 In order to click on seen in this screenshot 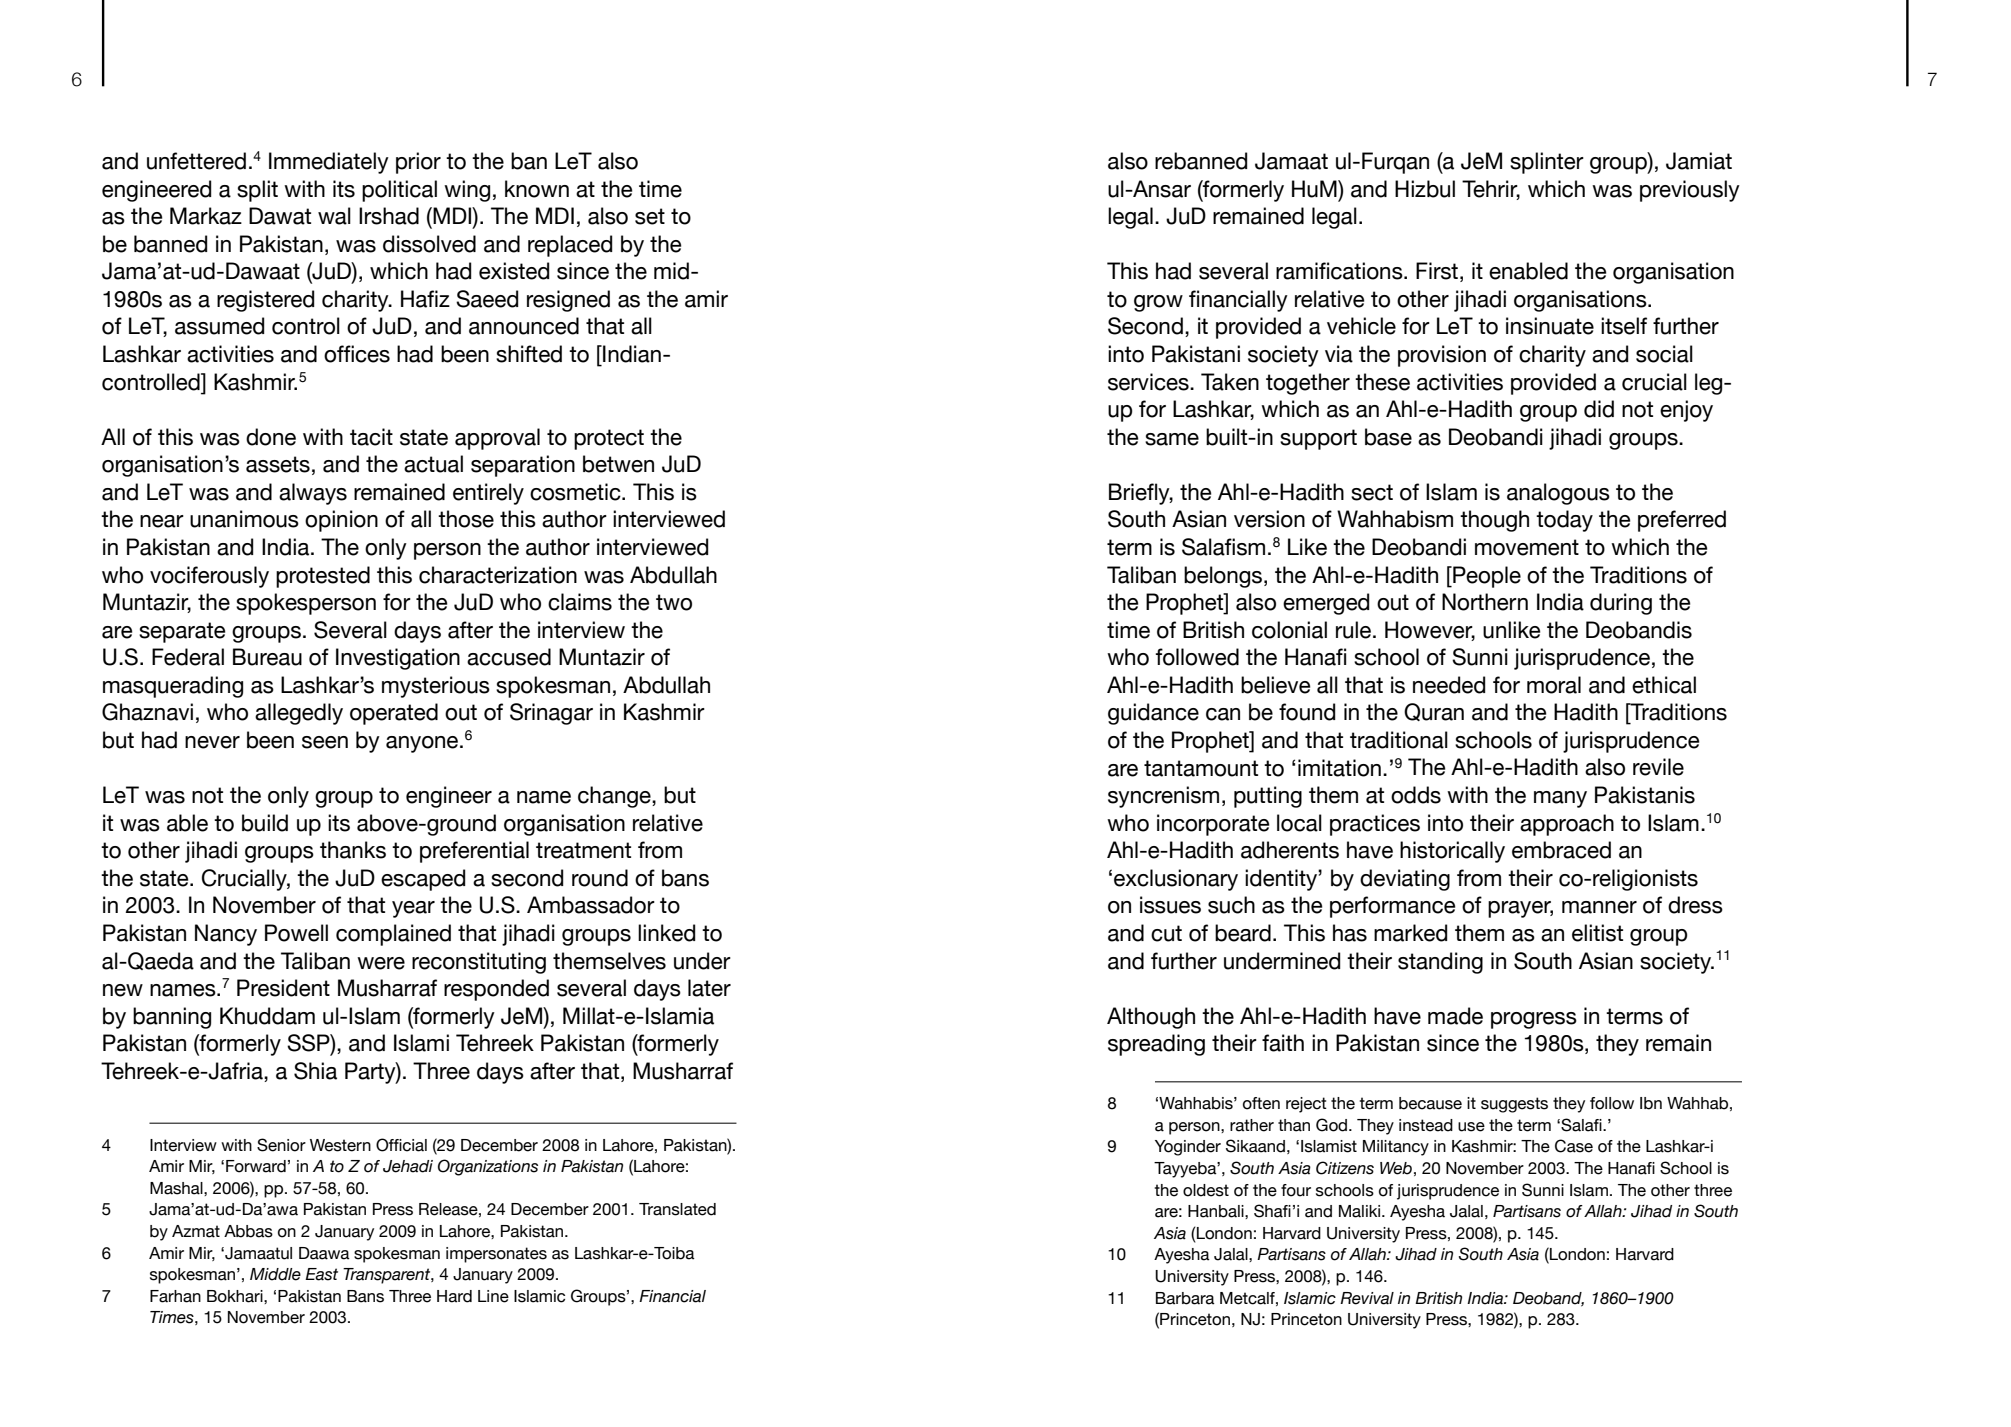, I will do `click(325, 742)`.
